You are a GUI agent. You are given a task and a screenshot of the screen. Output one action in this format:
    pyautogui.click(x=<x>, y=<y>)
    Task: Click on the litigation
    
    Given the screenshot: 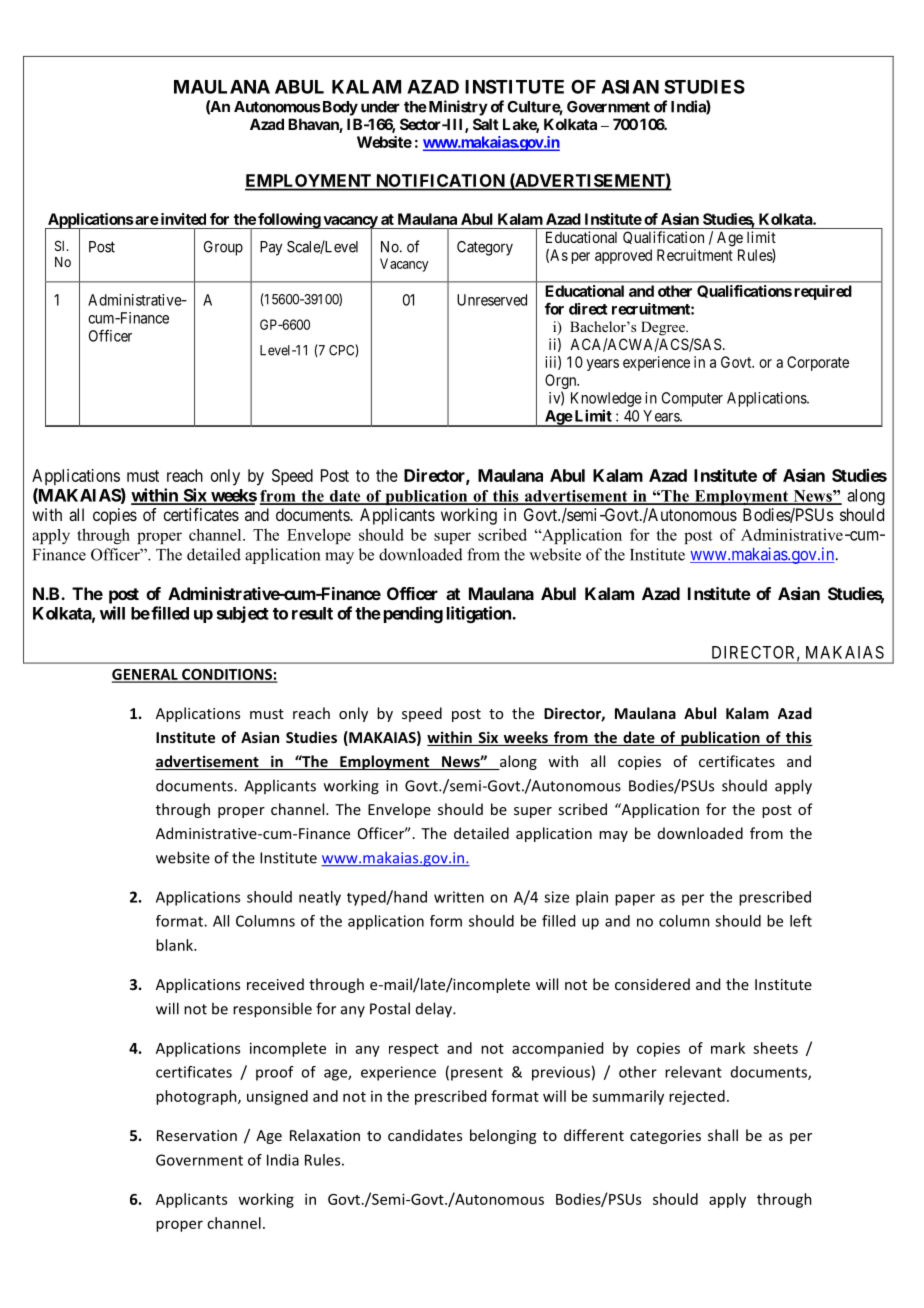 What is the action you would take?
    pyautogui.click(x=480, y=614)
